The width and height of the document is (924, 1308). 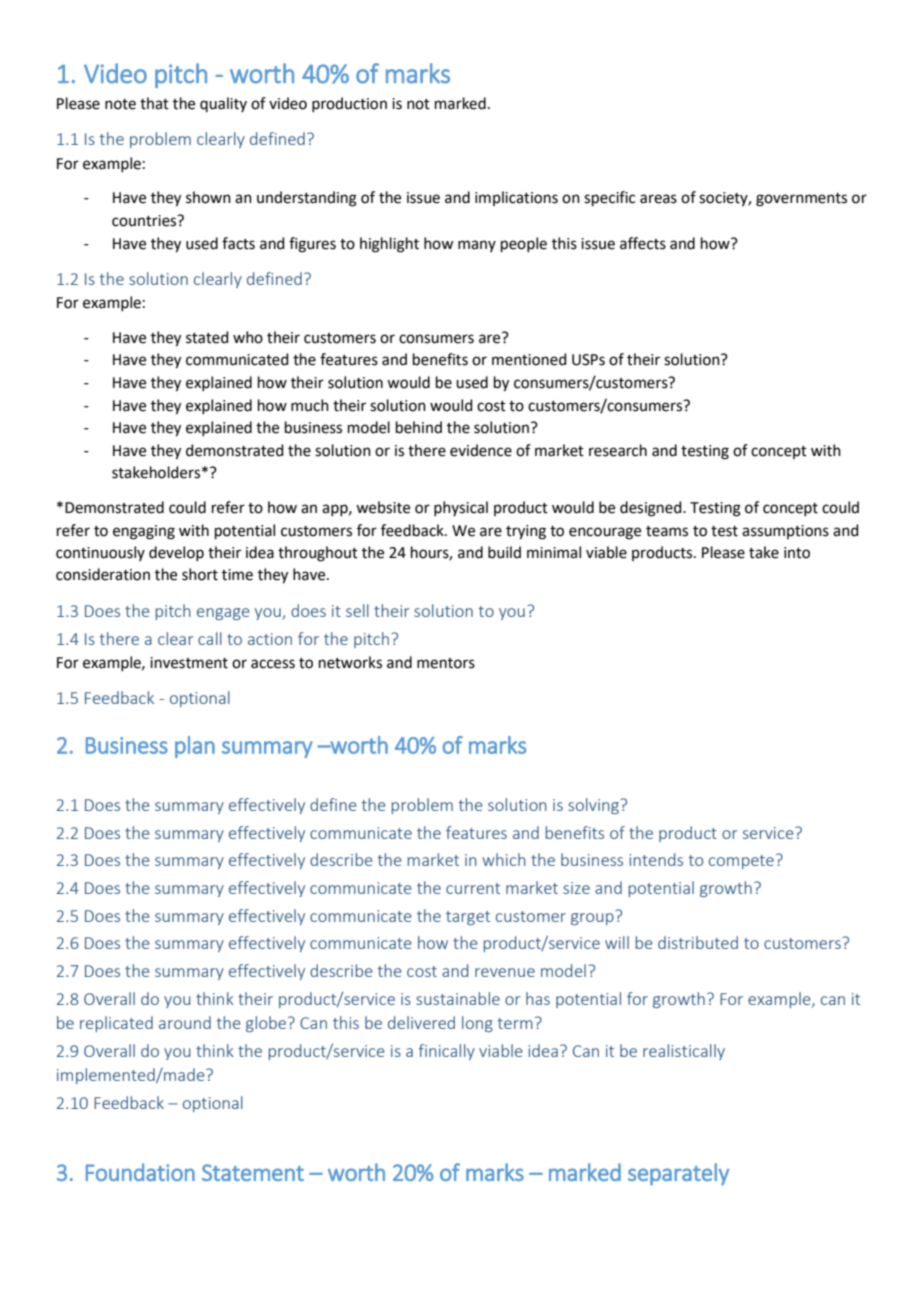 What do you see at coordinates (473, 888) in the document?
I see `current` at bounding box center [473, 888].
